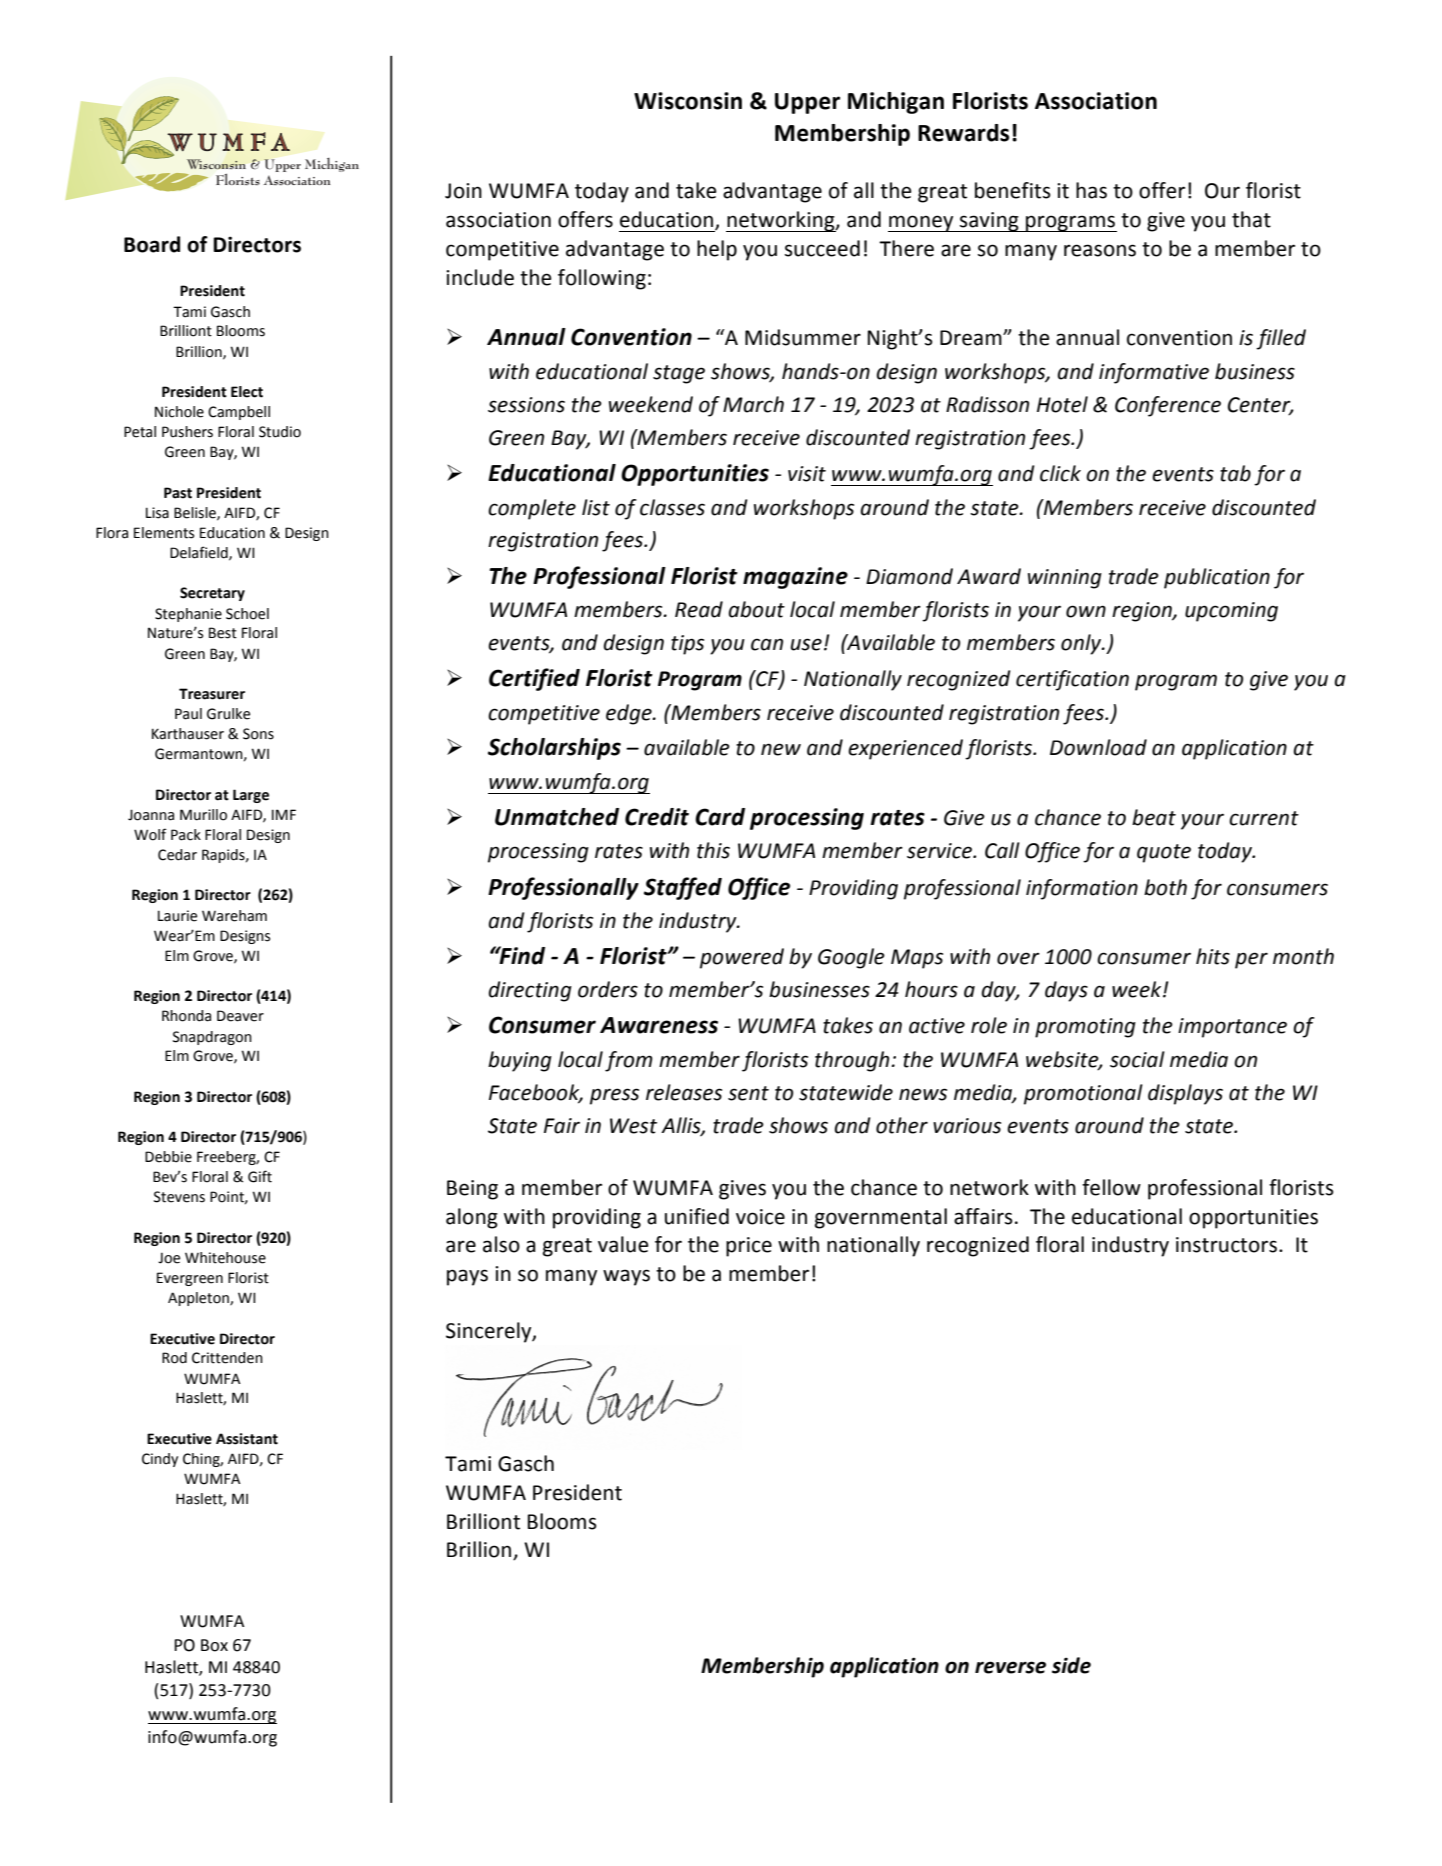 The image size is (1442, 1866). Describe the element at coordinates (260, 1176) in the image. I see `Gift` at that location.
